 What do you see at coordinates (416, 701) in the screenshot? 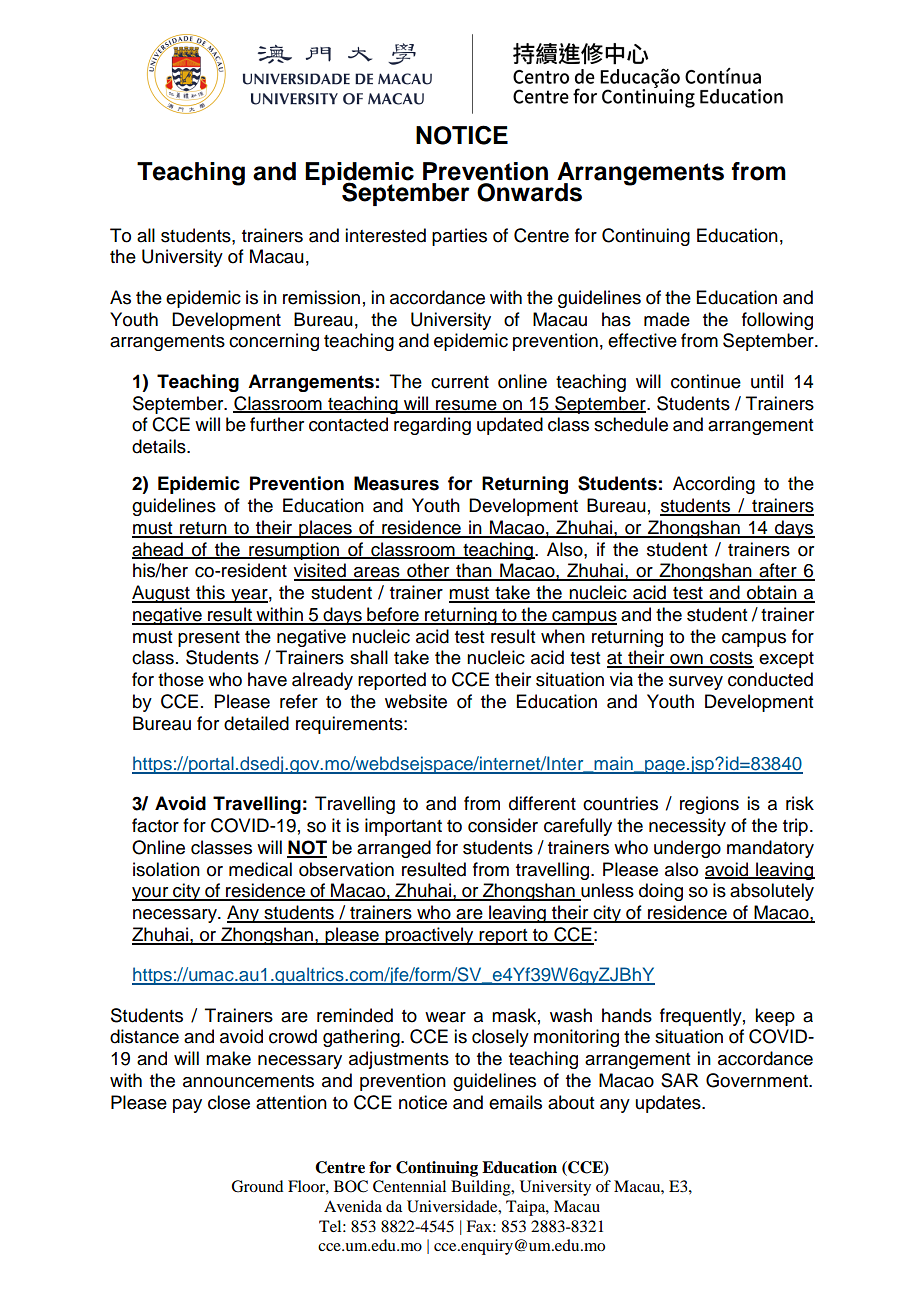
I see `website` at bounding box center [416, 701].
